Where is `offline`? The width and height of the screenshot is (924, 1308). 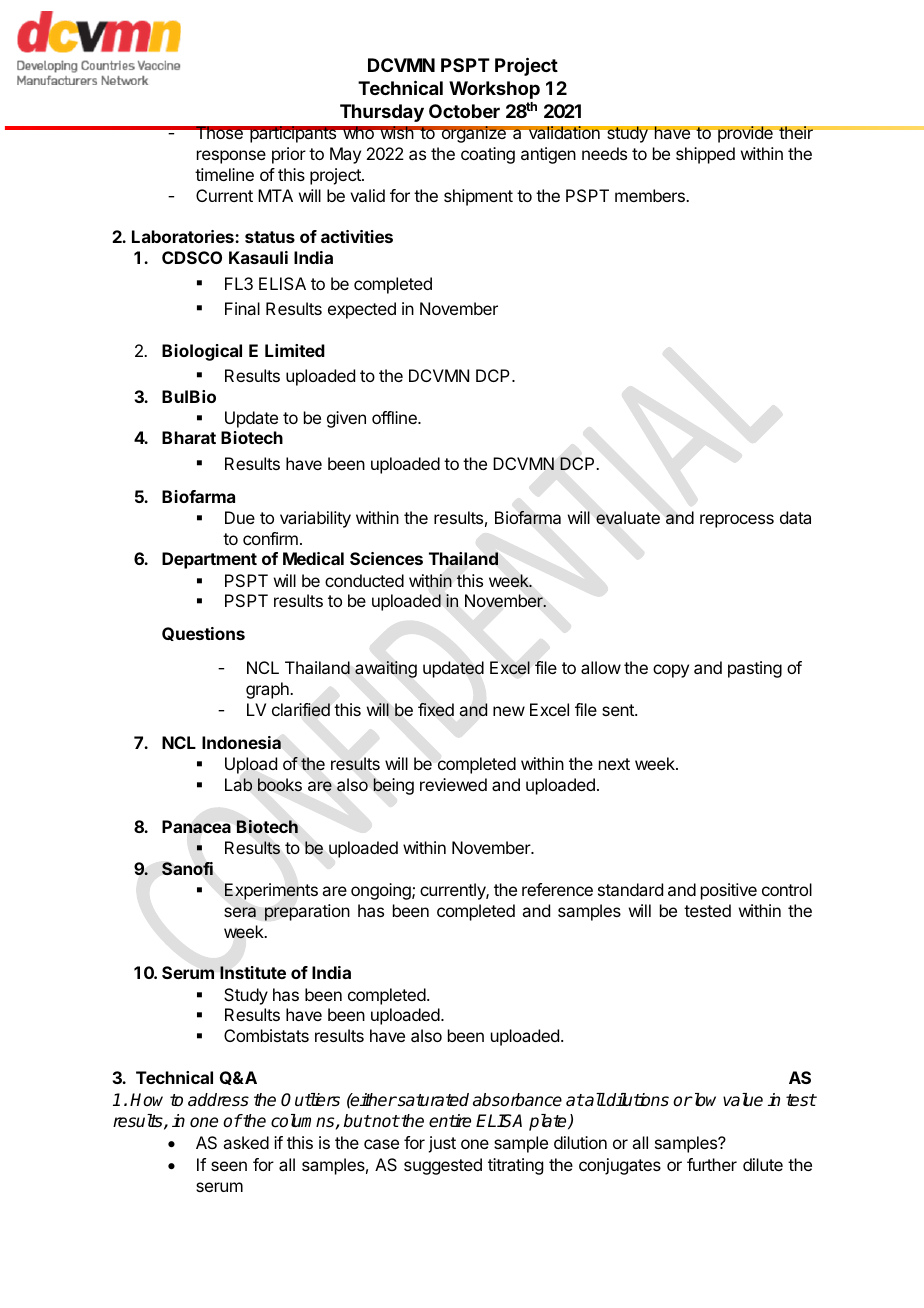 offline is located at coordinates (395, 417).
